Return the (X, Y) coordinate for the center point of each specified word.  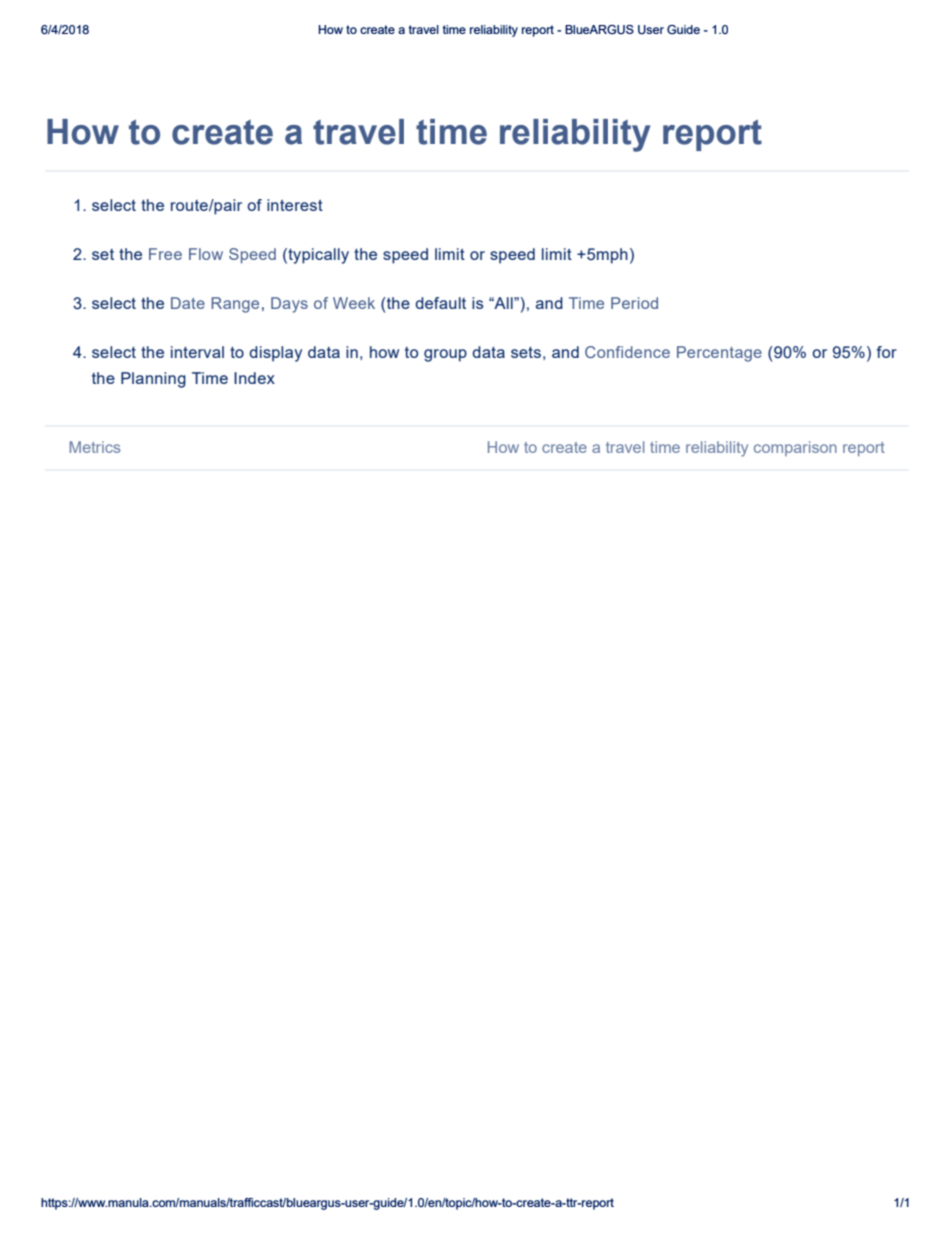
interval (197, 352)
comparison (795, 448)
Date (188, 303)
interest (295, 205)
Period (634, 303)
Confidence (627, 352)
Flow (206, 254)
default (440, 303)
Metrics (95, 447)
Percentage (719, 354)
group (445, 355)
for (887, 352)
